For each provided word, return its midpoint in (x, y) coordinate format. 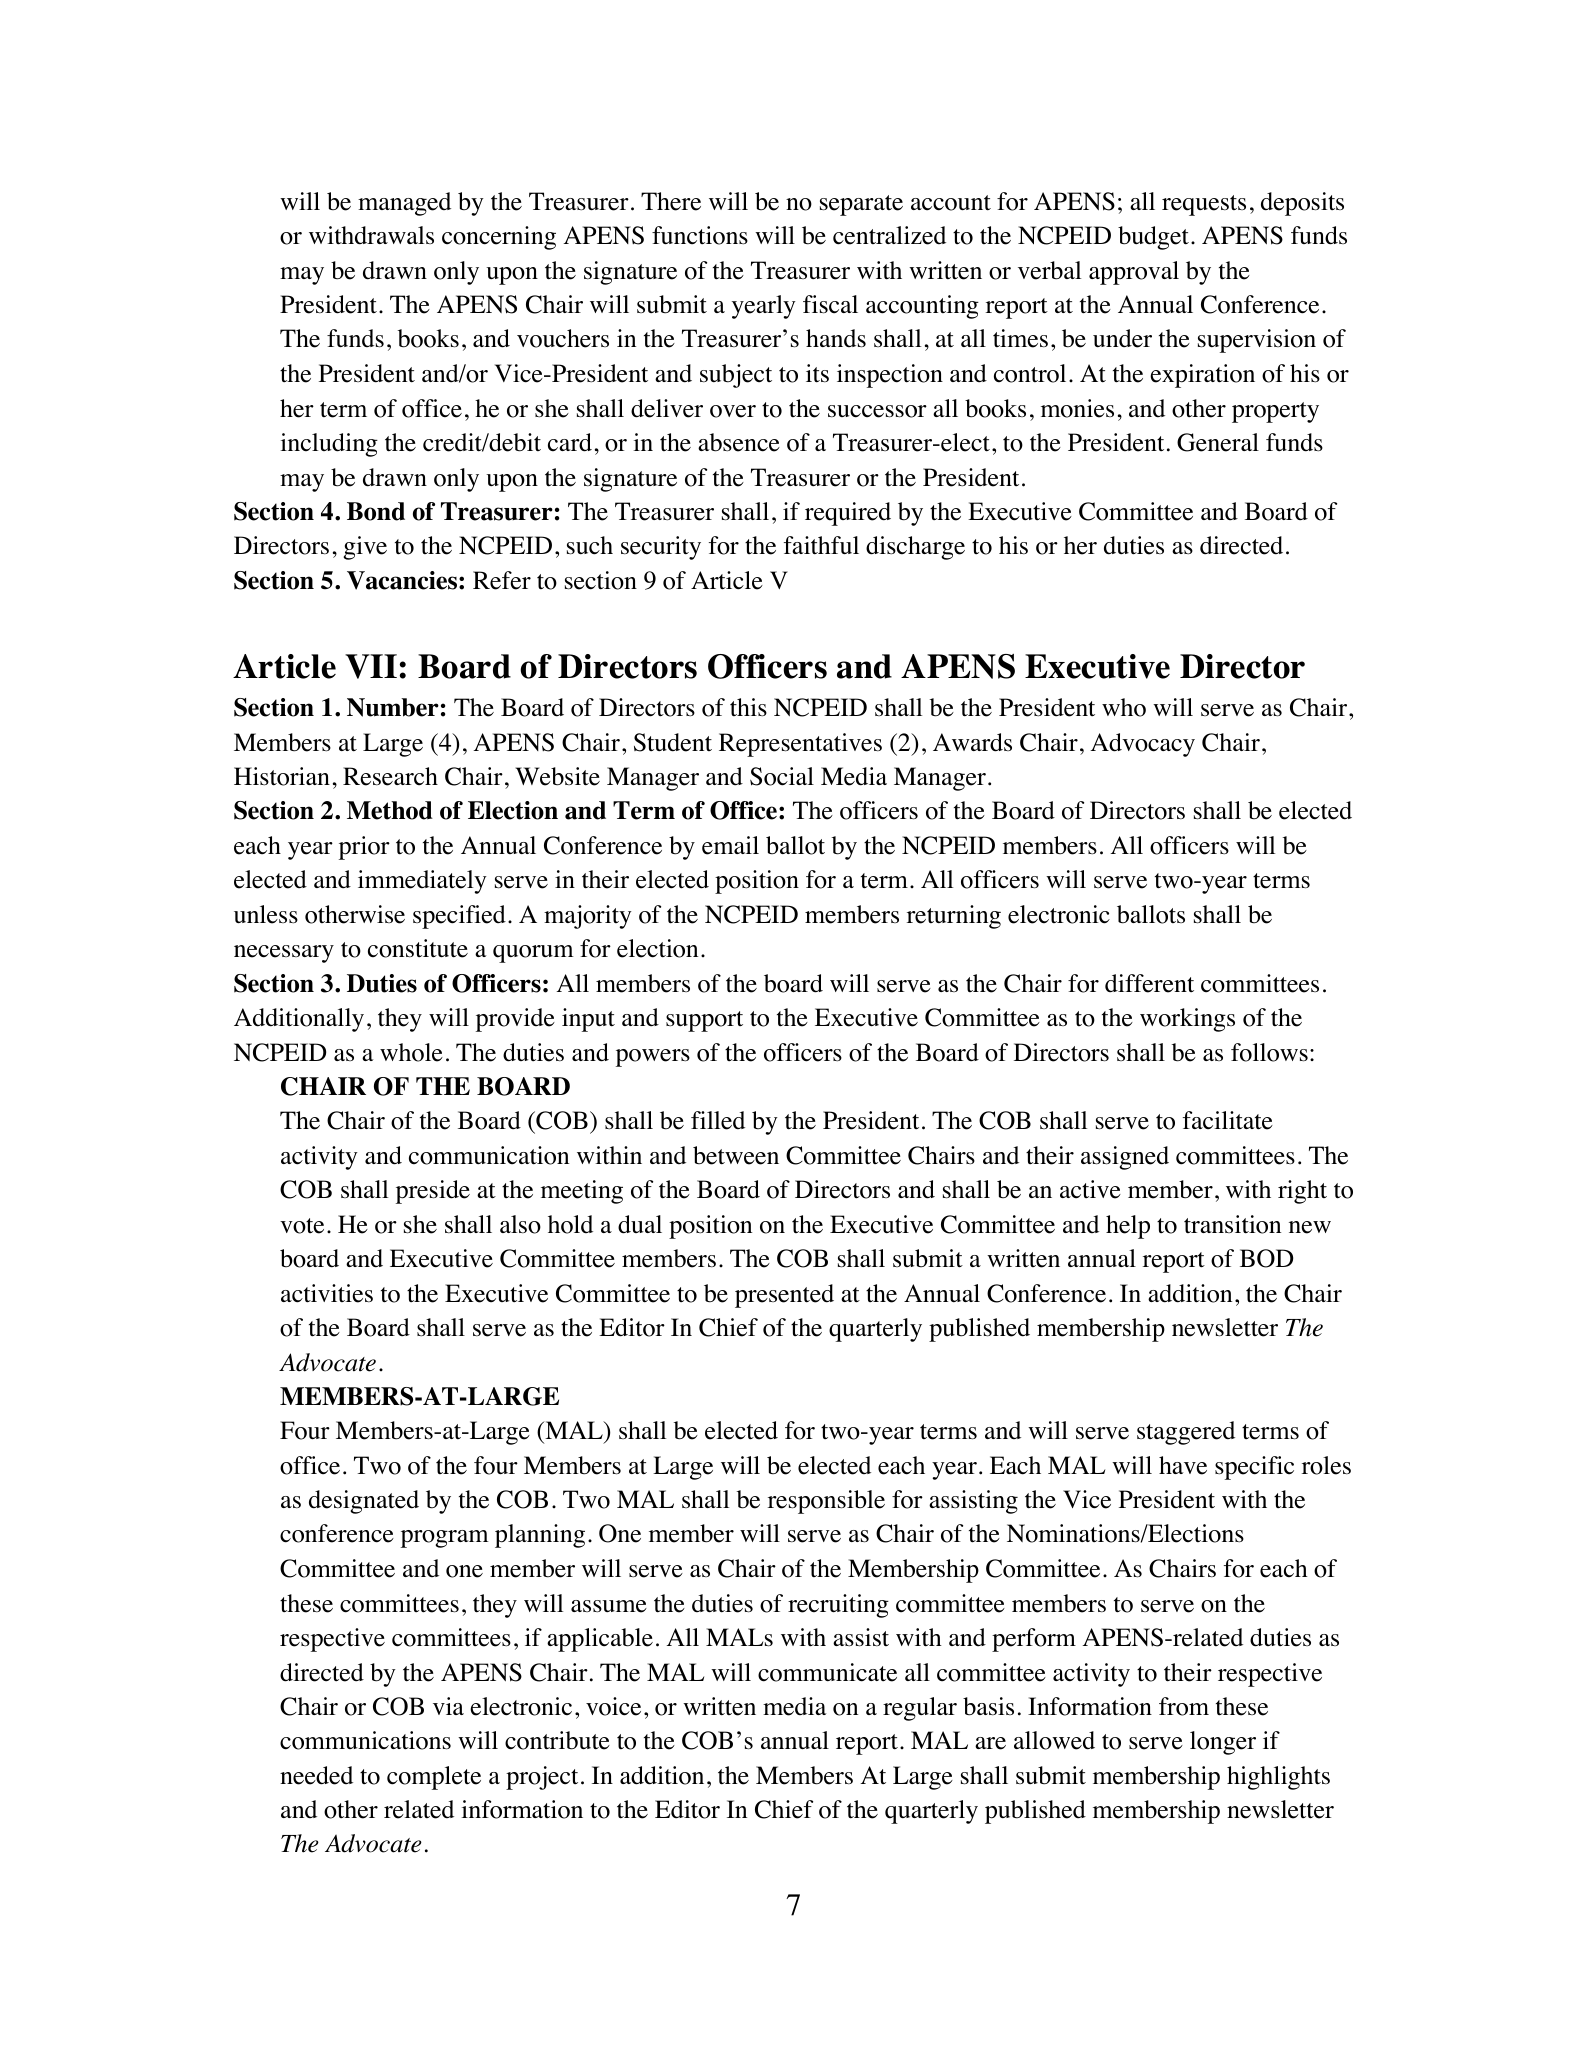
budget (1153, 238)
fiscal (830, 304)
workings (1187, 1020)
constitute (418, 948)
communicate (827, 1672)
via (448, 1706)
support (704, 1021)
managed (404, 204)
